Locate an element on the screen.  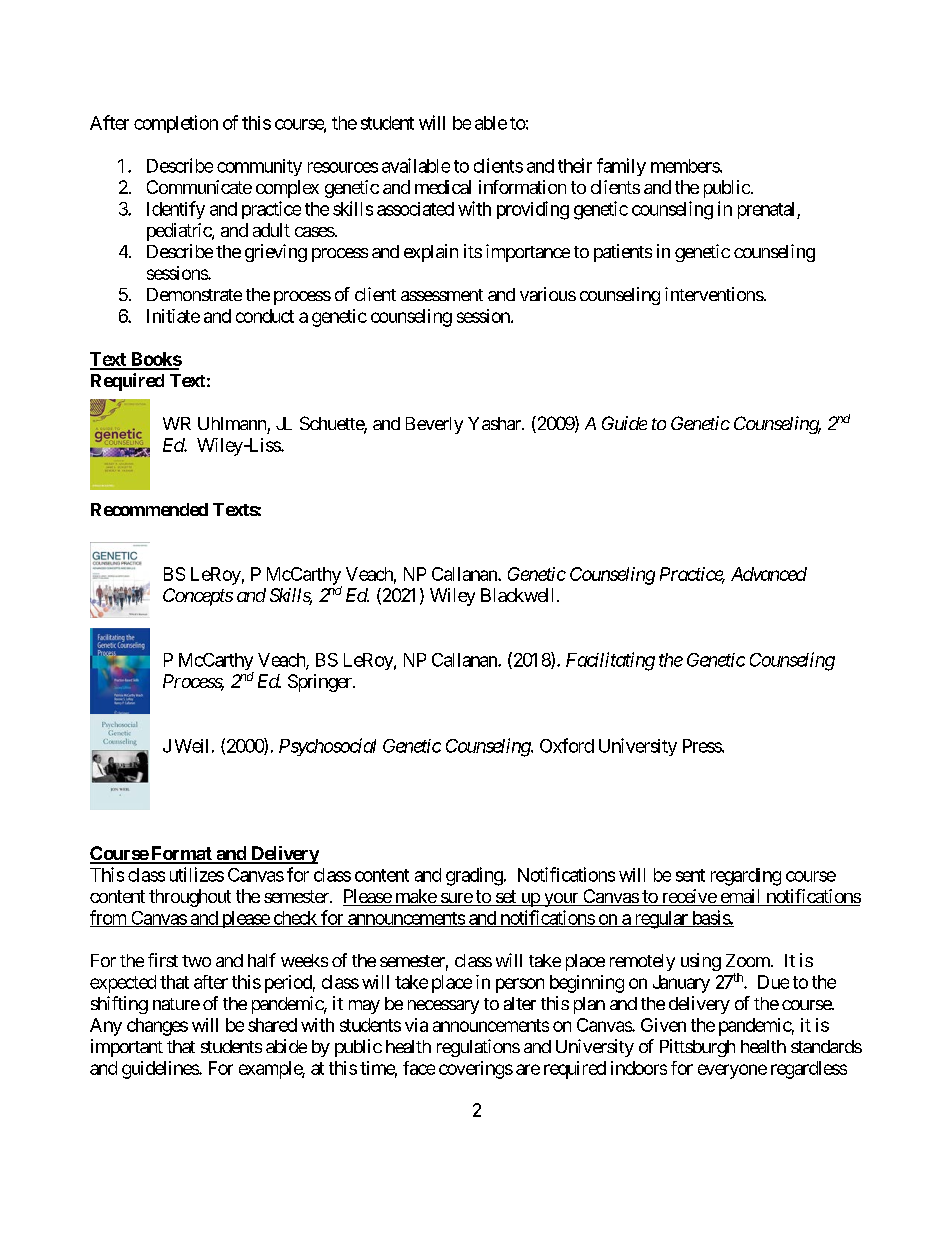
completion is located at coordinates (176, 124).
